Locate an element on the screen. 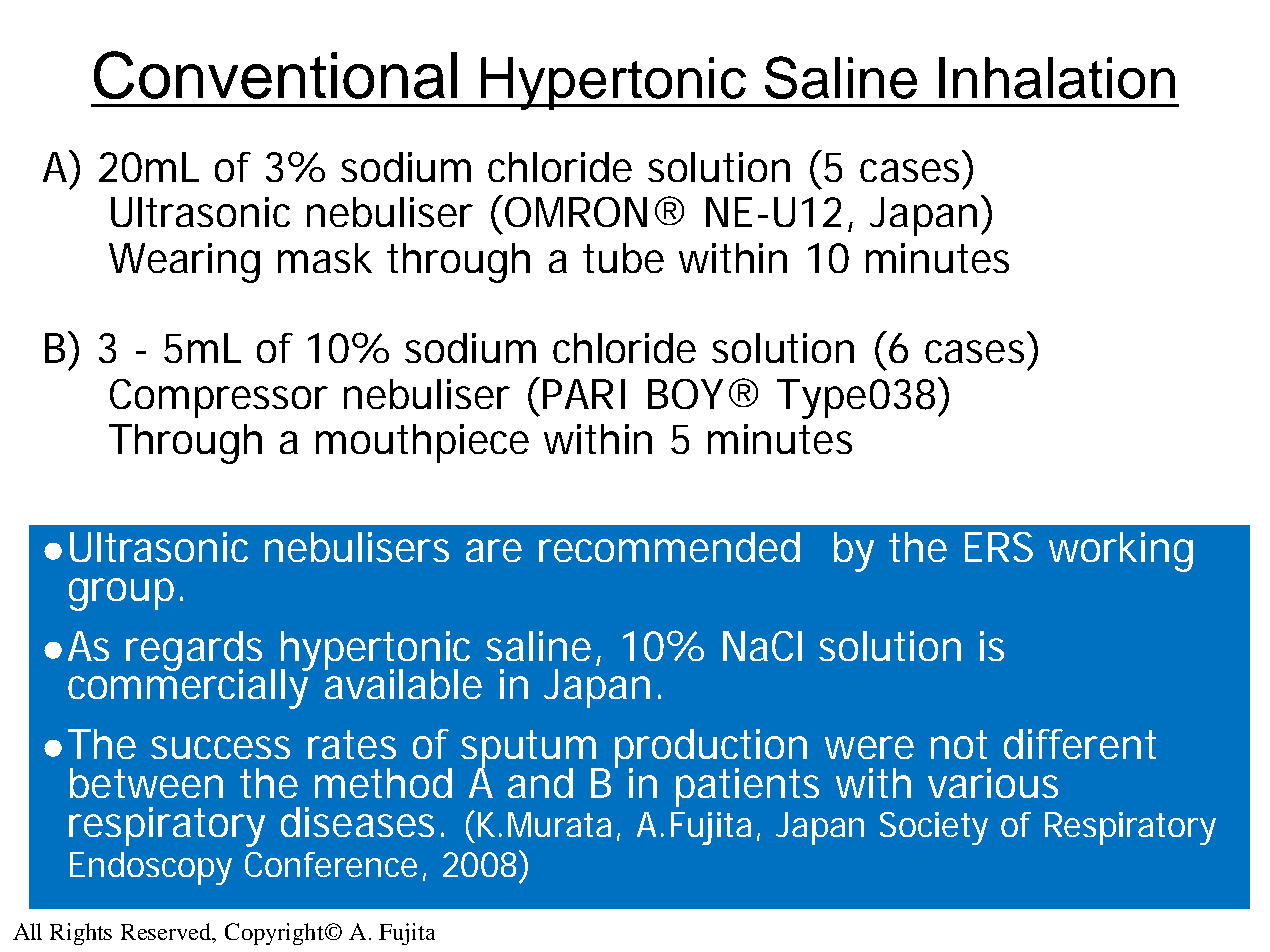 This screenshot has height=952, width=1270. Conference is located at coordinates (331, 864).
